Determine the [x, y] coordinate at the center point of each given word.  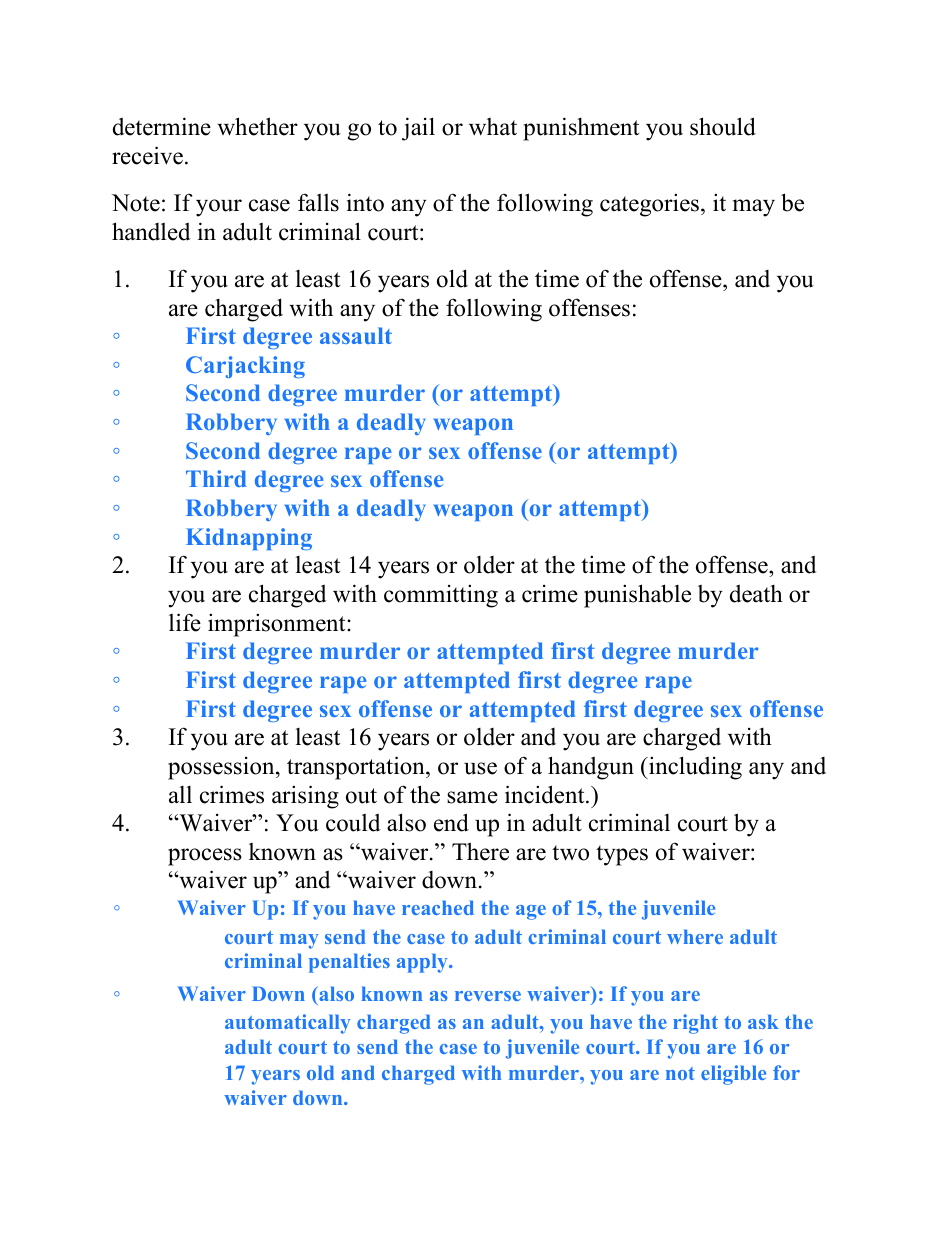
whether [257, 126]
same [472, 797]
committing [441, 596]
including [694, 768]
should [723, 126]
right [695, 1024]
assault [356, 335]
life [185, 622]
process [205, 857]
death [756, 594]
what [493, 127]
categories [649, 205]
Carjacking [245, 367]
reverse [488, 996]
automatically [287, 1024]
